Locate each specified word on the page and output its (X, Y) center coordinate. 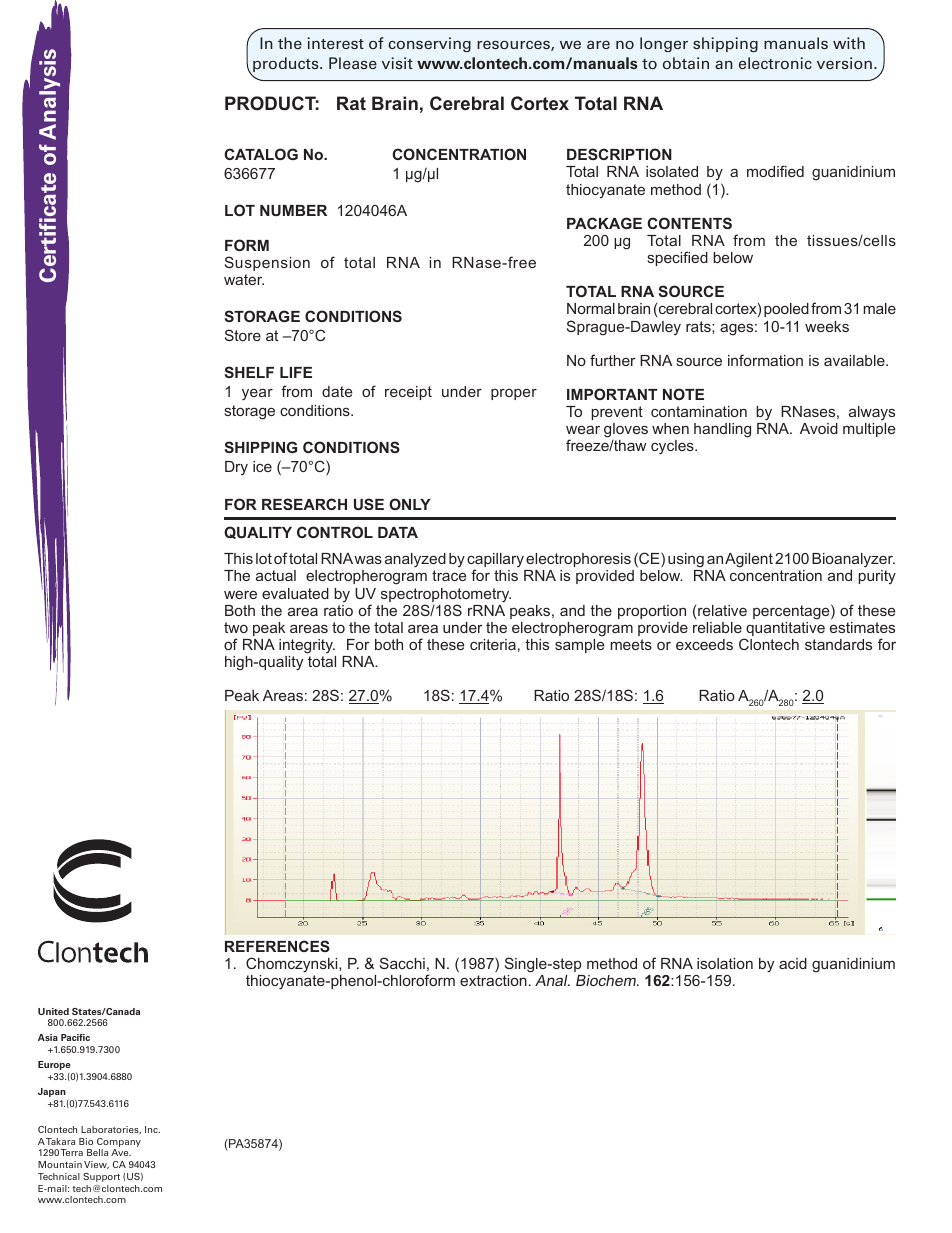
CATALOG (261, 154)
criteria (493, 644)
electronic (775, 63)
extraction (493, 980)
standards (838, 644)
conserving (429, 44)
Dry (236, 468)
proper (514, 394)
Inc (152, 1129)
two (236, 627)
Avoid (819, 428)
